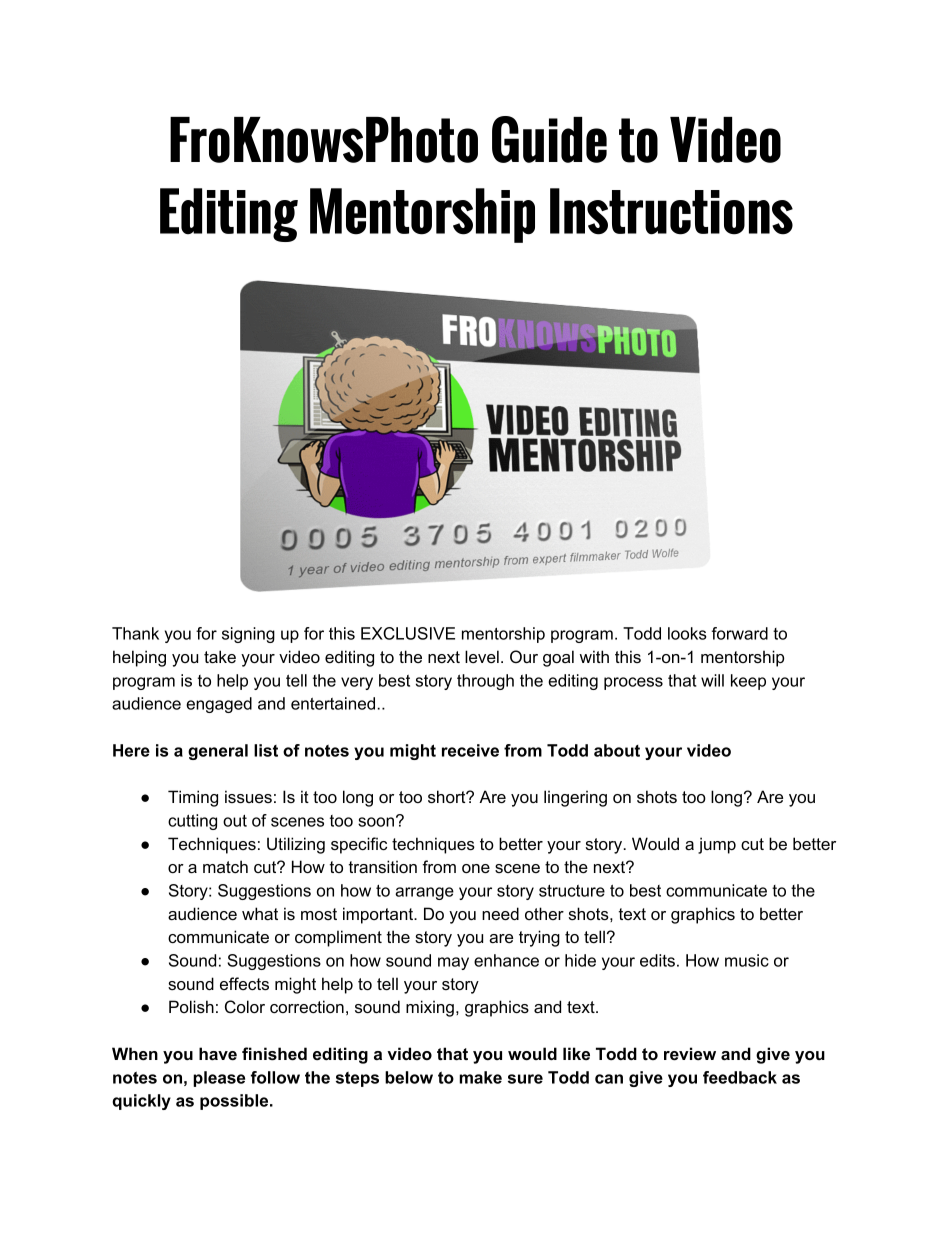 This screenshot has width=952, height=1233. Describe the element at coordinates (671, 211) in the screenshot. I see `Instructions` at that location.
